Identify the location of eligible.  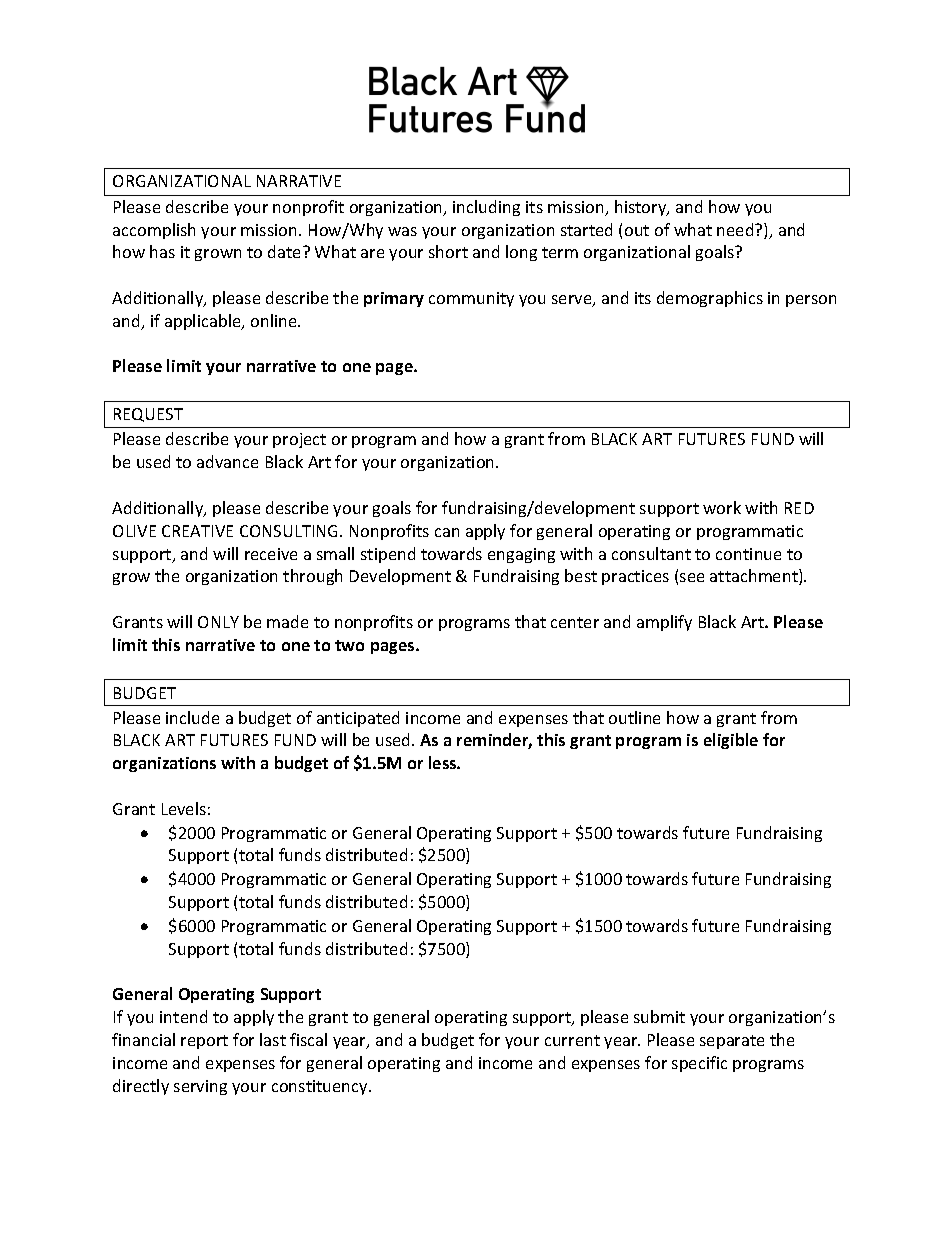
(731, 741).
